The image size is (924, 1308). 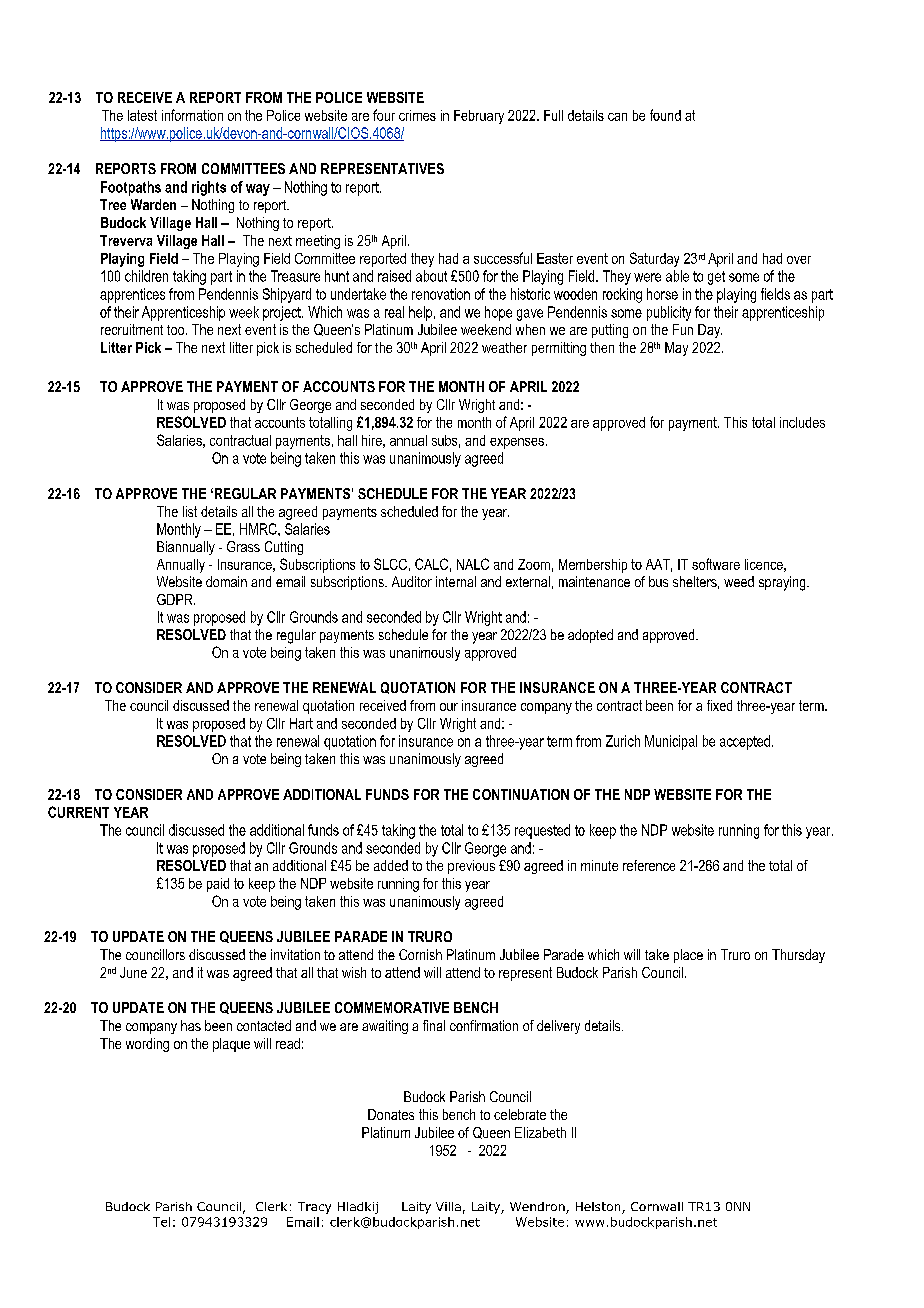 What do you see at coordinates (176, 599) in the screenshot?
I see `GDPR` at bounding box center [176, 599].
